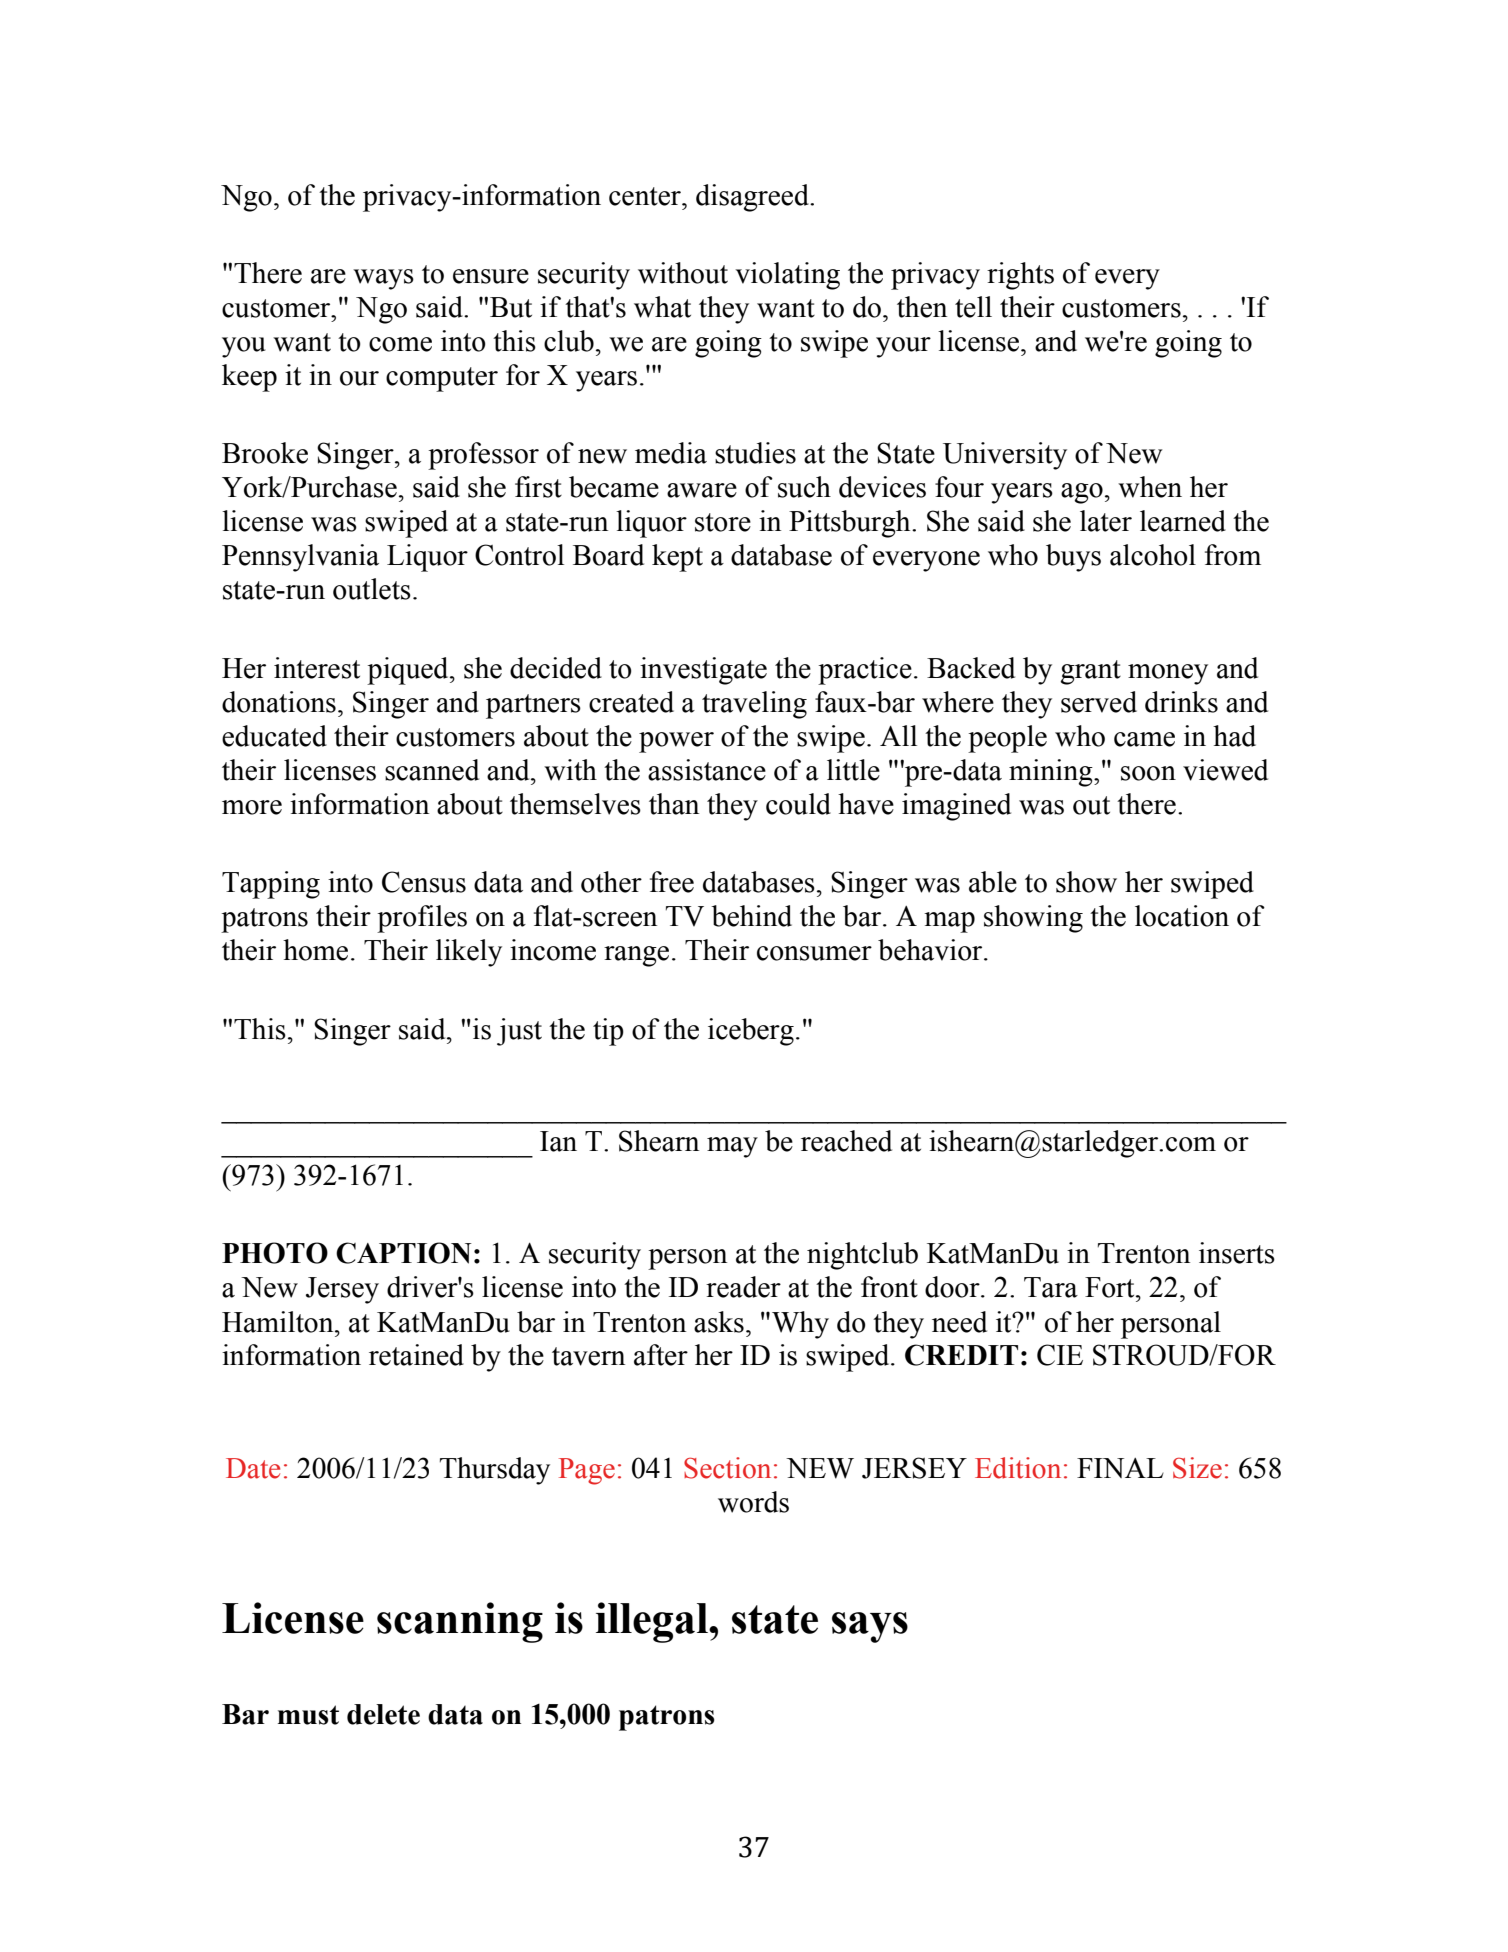 Image resolution: width=1508 pixels, height=1952 pixels. What do you see at coordinates (870, 1627) in the page?
I see `says` at bounding box center [870, 1627].
